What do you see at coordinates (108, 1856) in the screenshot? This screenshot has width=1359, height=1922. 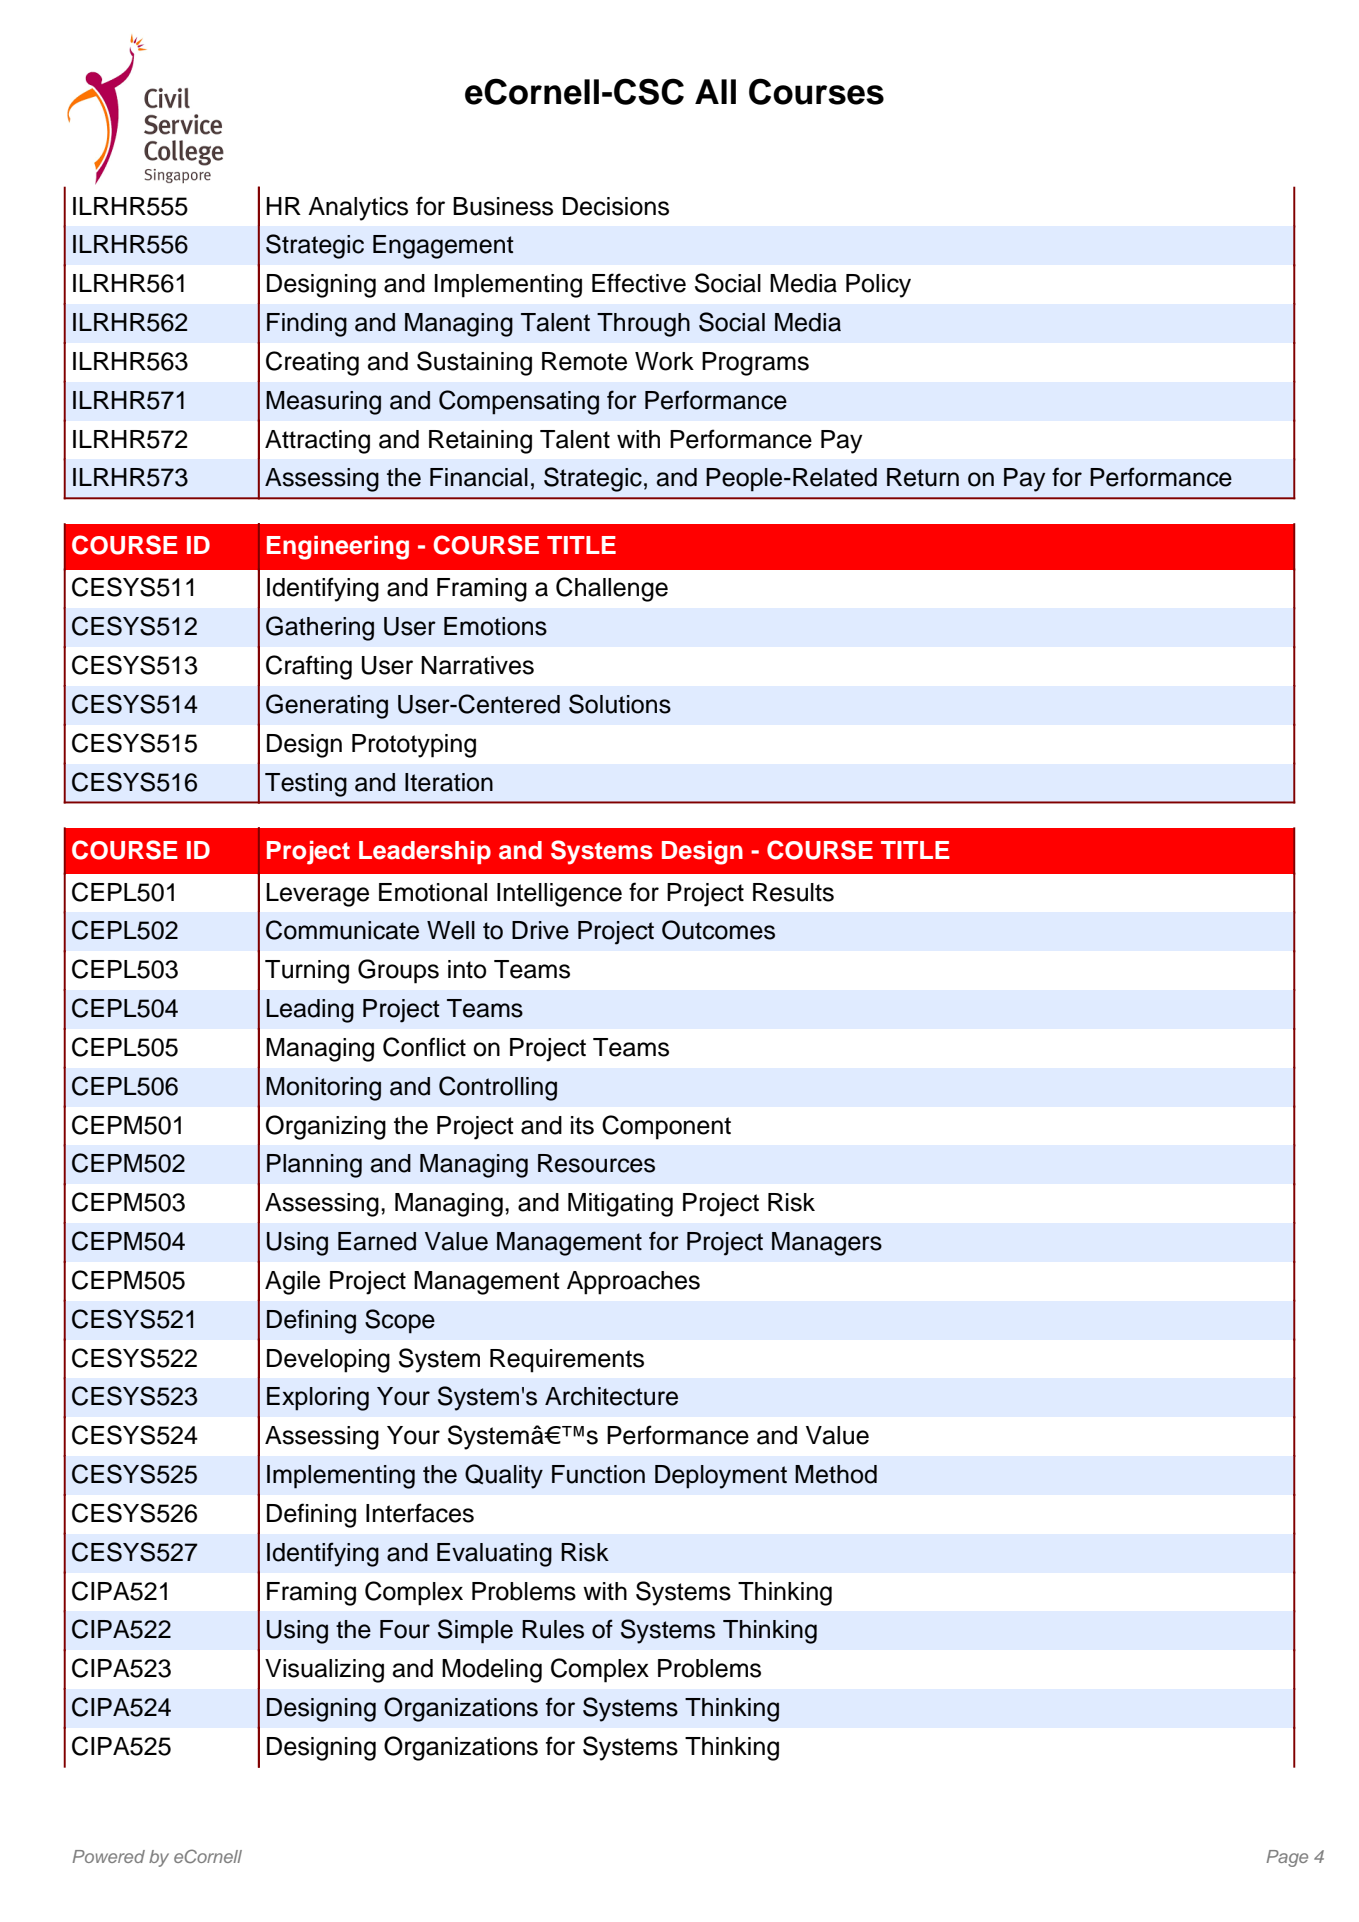 I see `Powered` at bounding box center [108, 1856].
